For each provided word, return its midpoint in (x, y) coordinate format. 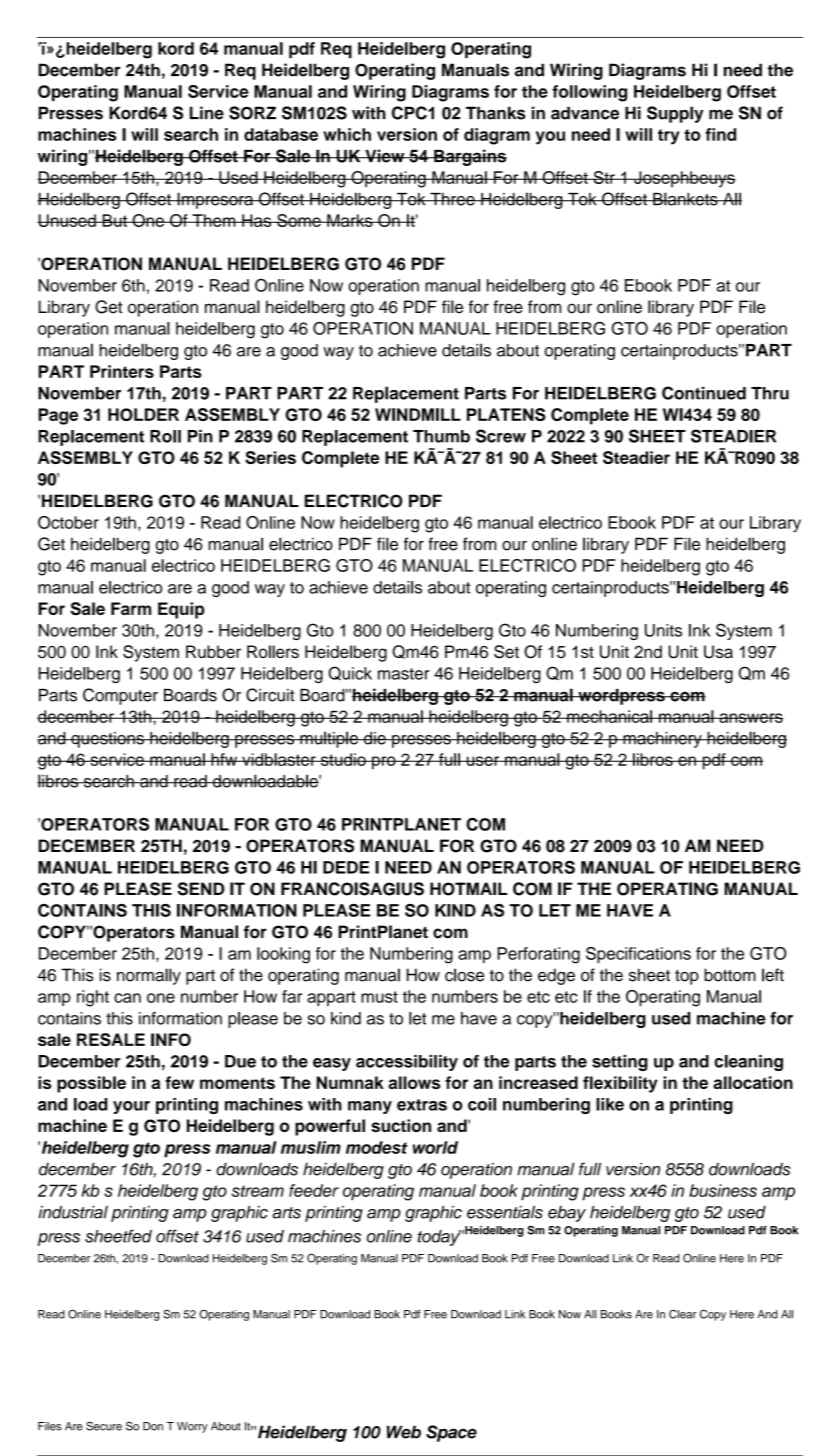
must (379, 997)
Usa (718, 652)
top (687, 977)
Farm (131, 608)
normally (149, 976)
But (114, 220)
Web (404, 1432)
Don (153, 1426)
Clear (682, 1314)
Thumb (441, 436)
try (669, 137)
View (385, 156)
